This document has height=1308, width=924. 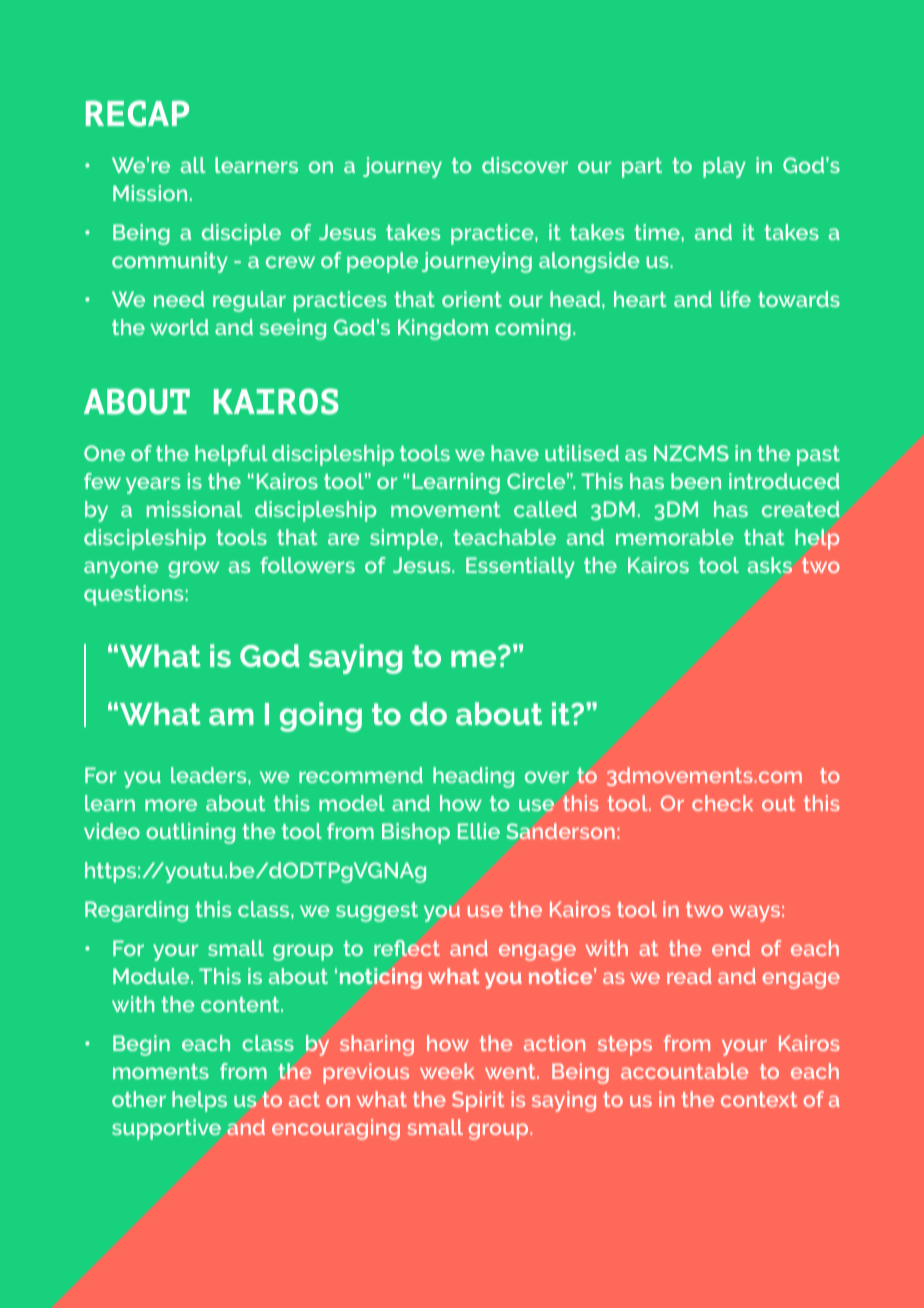 What do you see at coordinates (161, 1071) in the document?
I see `moments` at bounding box center [161, 1071].
